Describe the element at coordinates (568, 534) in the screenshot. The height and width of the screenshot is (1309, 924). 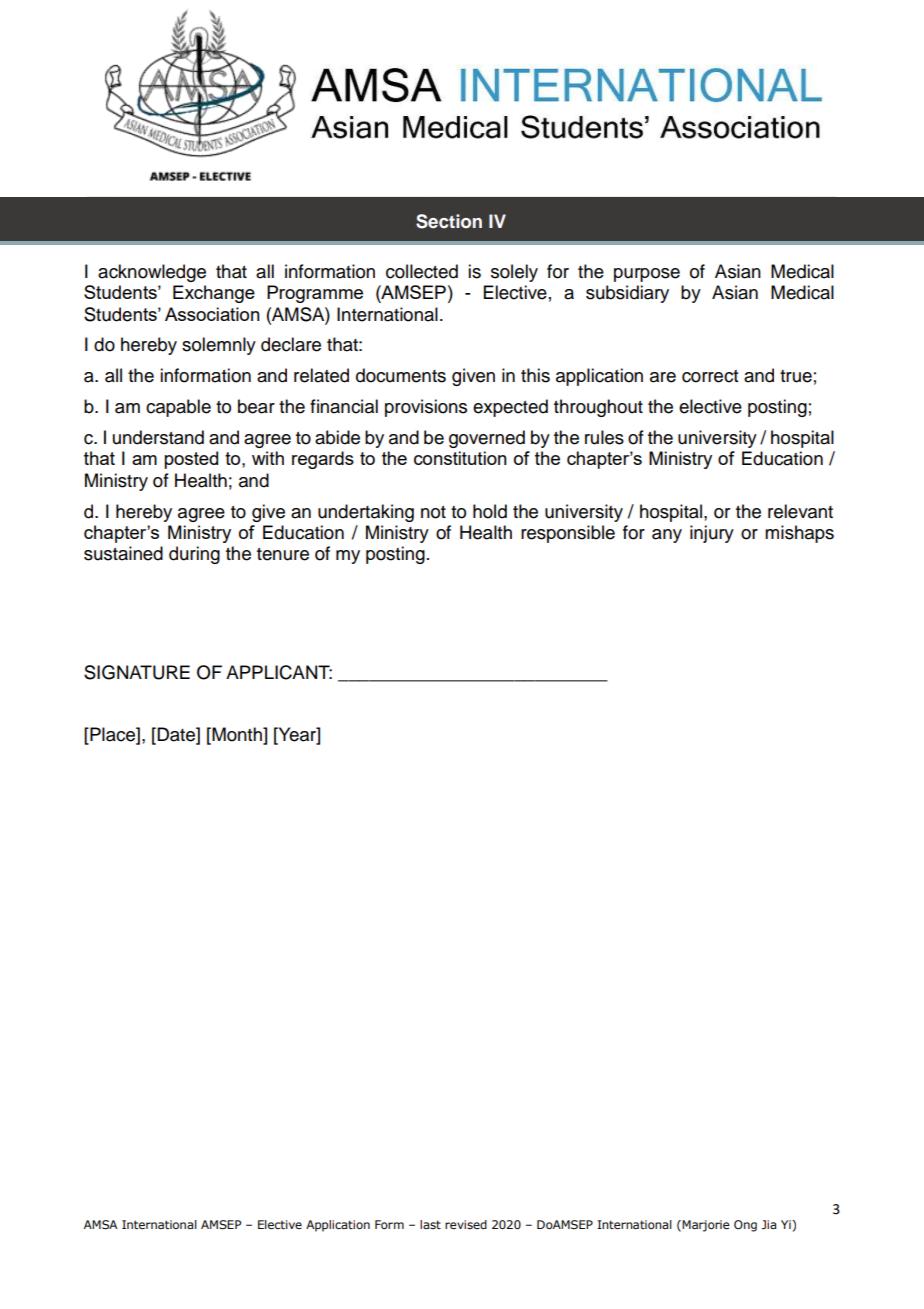
I see `responsible` at that location.
